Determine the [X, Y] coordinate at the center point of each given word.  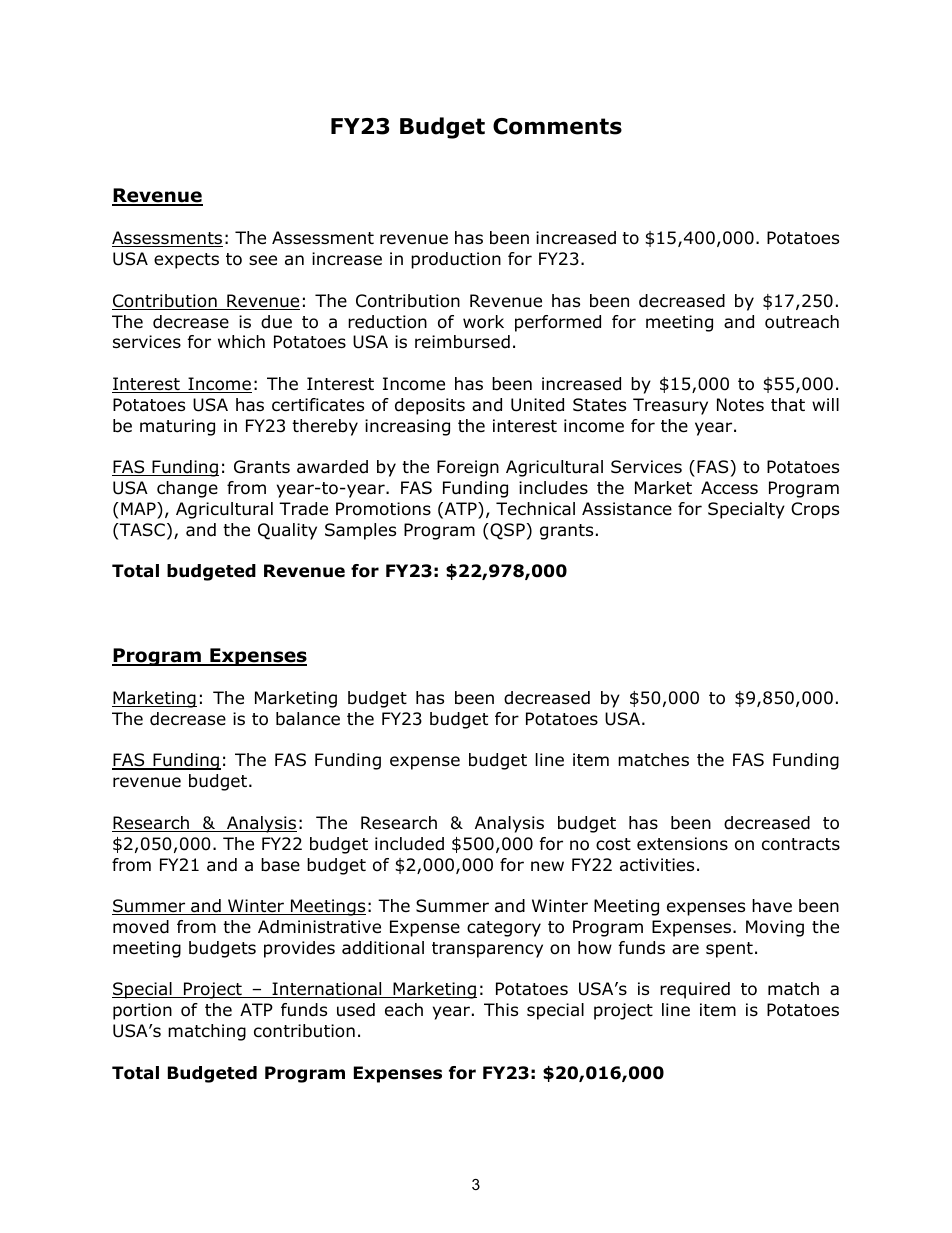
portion [142, 1011]
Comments [557, 126]
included [409, 844]
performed [558, 323]
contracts [801, 844]
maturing [177, 427]
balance [308, 719]
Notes [740, 405]
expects [186, 261]
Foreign [468, 468]
